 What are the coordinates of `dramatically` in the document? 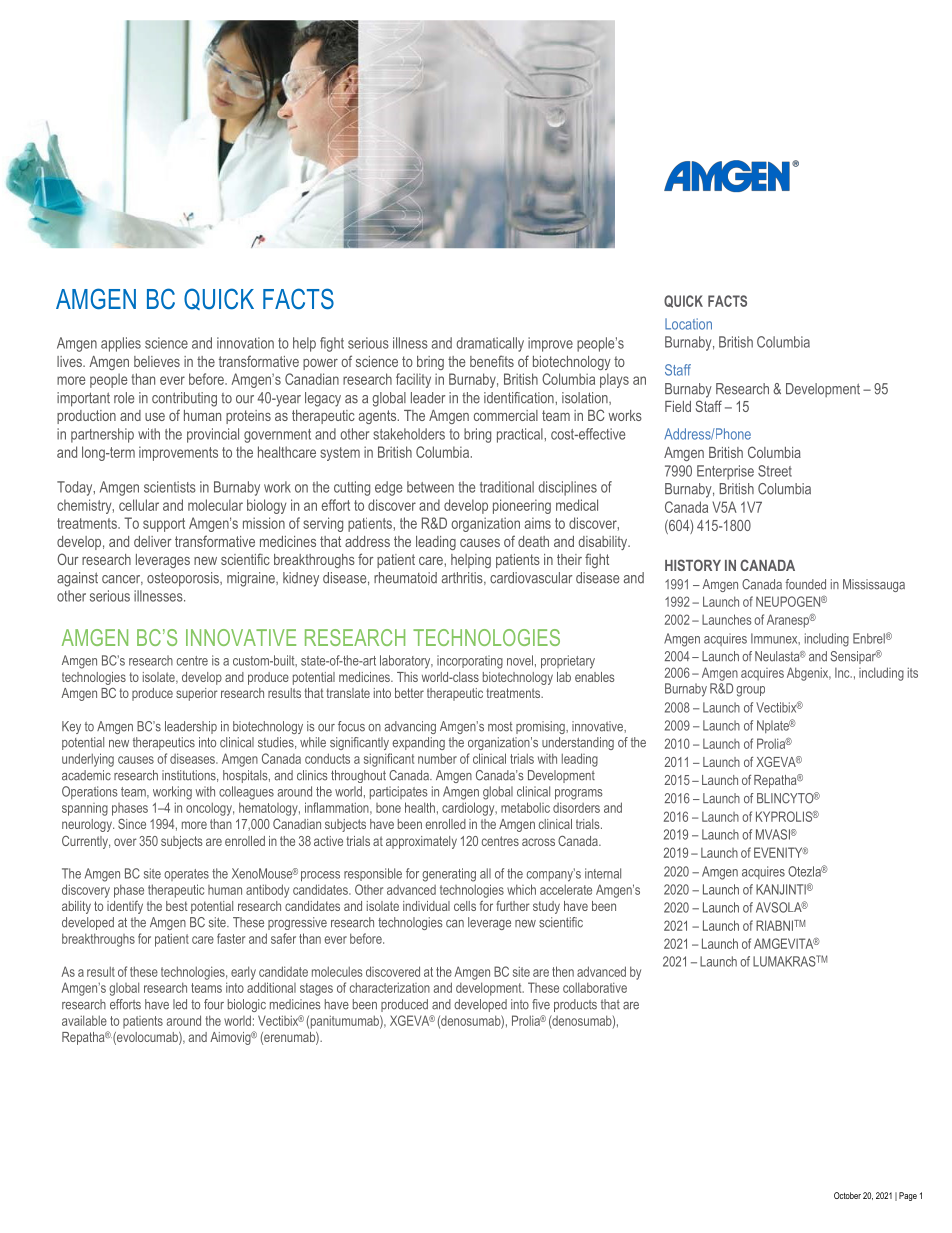 It's located at (490, 344).
